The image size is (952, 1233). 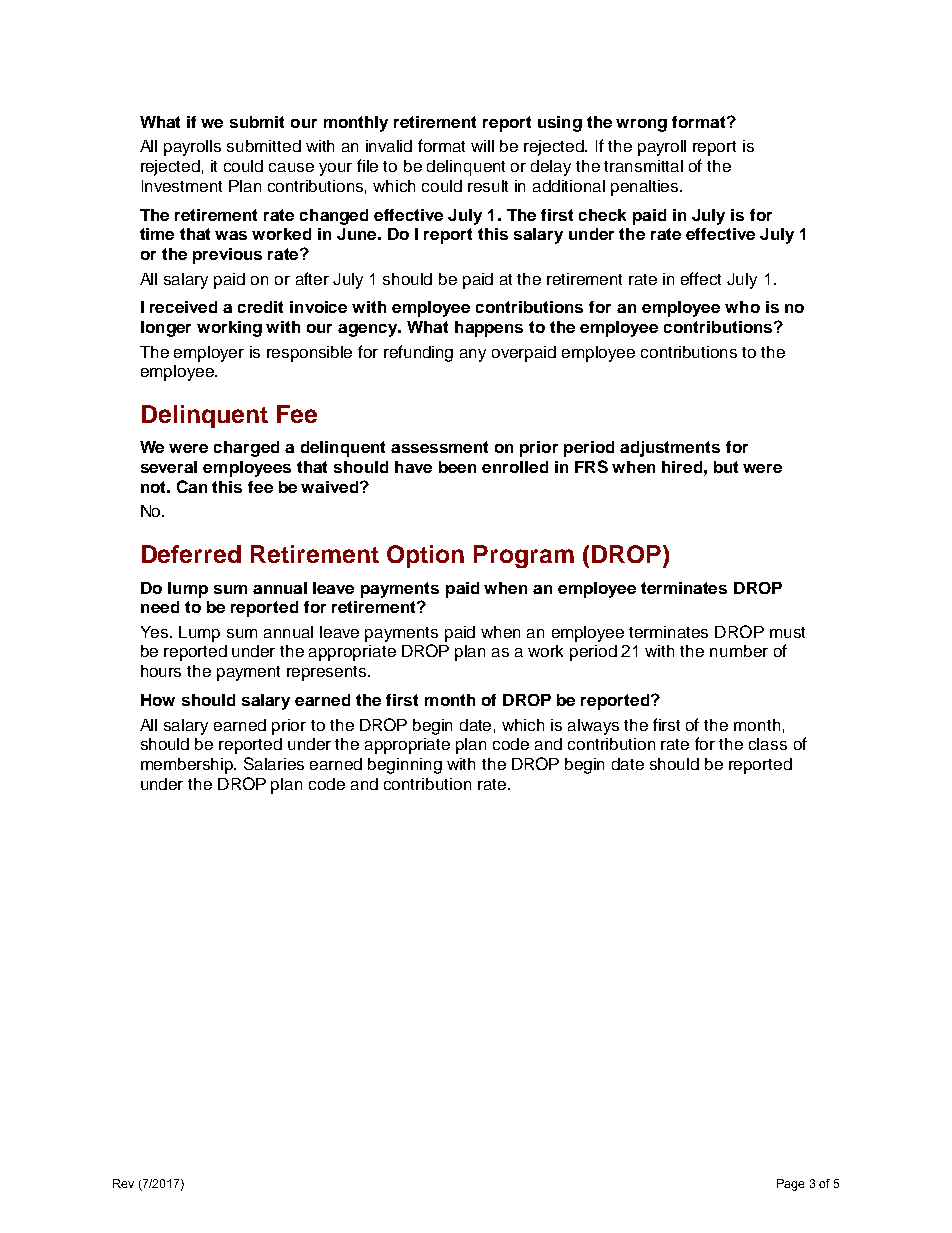 What do you see at coordinates (188, 766) in the document?
I see `membership` at bounding box center [188, 766].
